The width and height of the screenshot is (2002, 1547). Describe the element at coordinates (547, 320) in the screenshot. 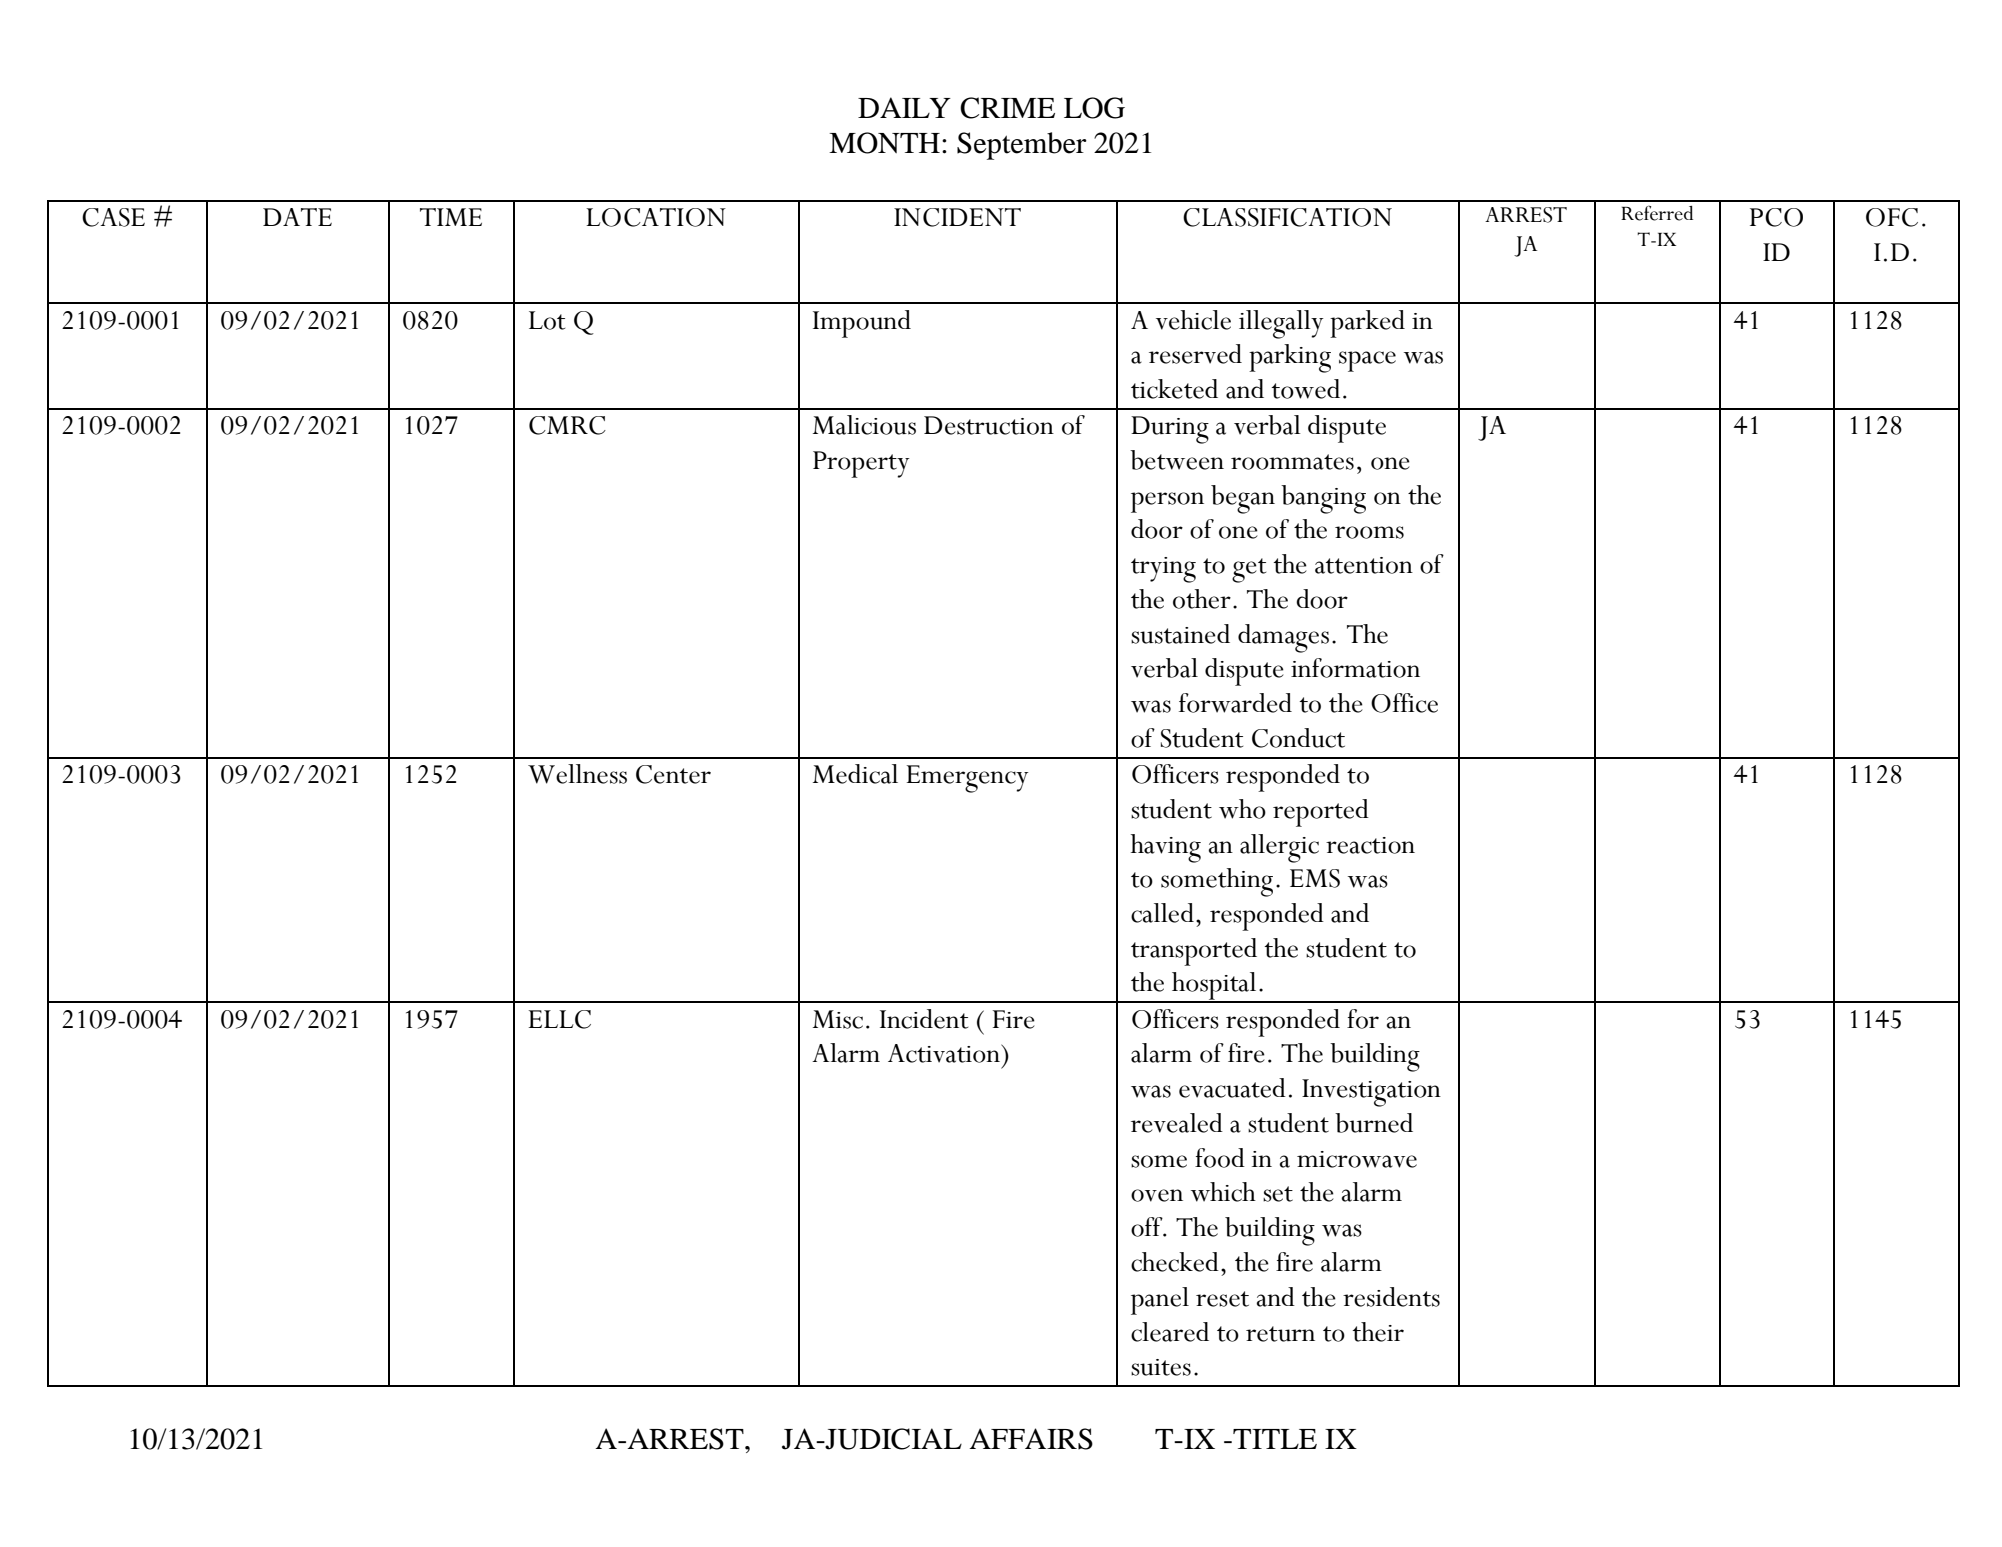

I see `Lot` at that location.
